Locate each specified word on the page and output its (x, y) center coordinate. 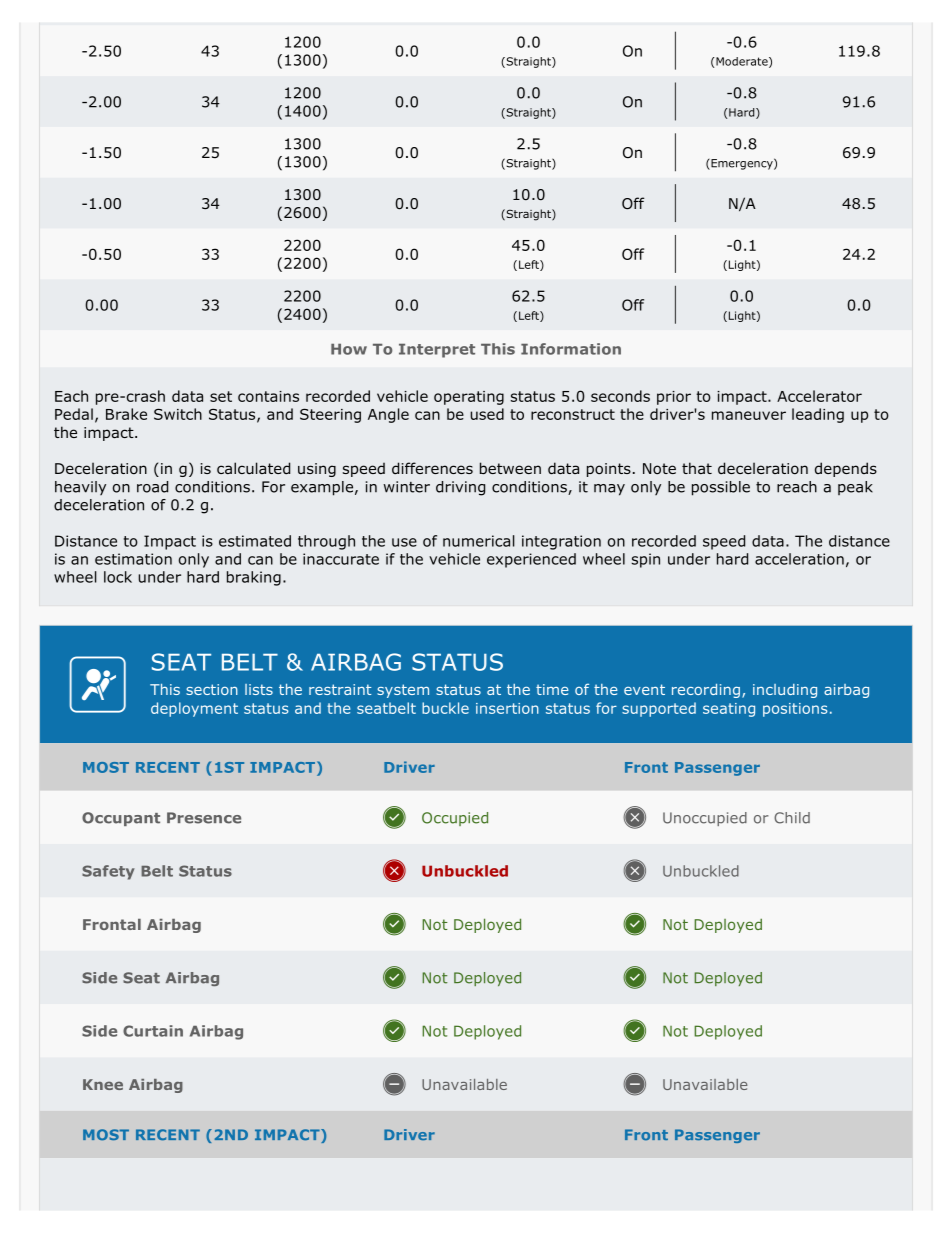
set (221, 396)
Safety (108, 872)
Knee (103, 1084)
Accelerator (819, 396)
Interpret (437, 351)
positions (795, 710)
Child (792, 818)
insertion (507, 708)
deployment (194, 709)
